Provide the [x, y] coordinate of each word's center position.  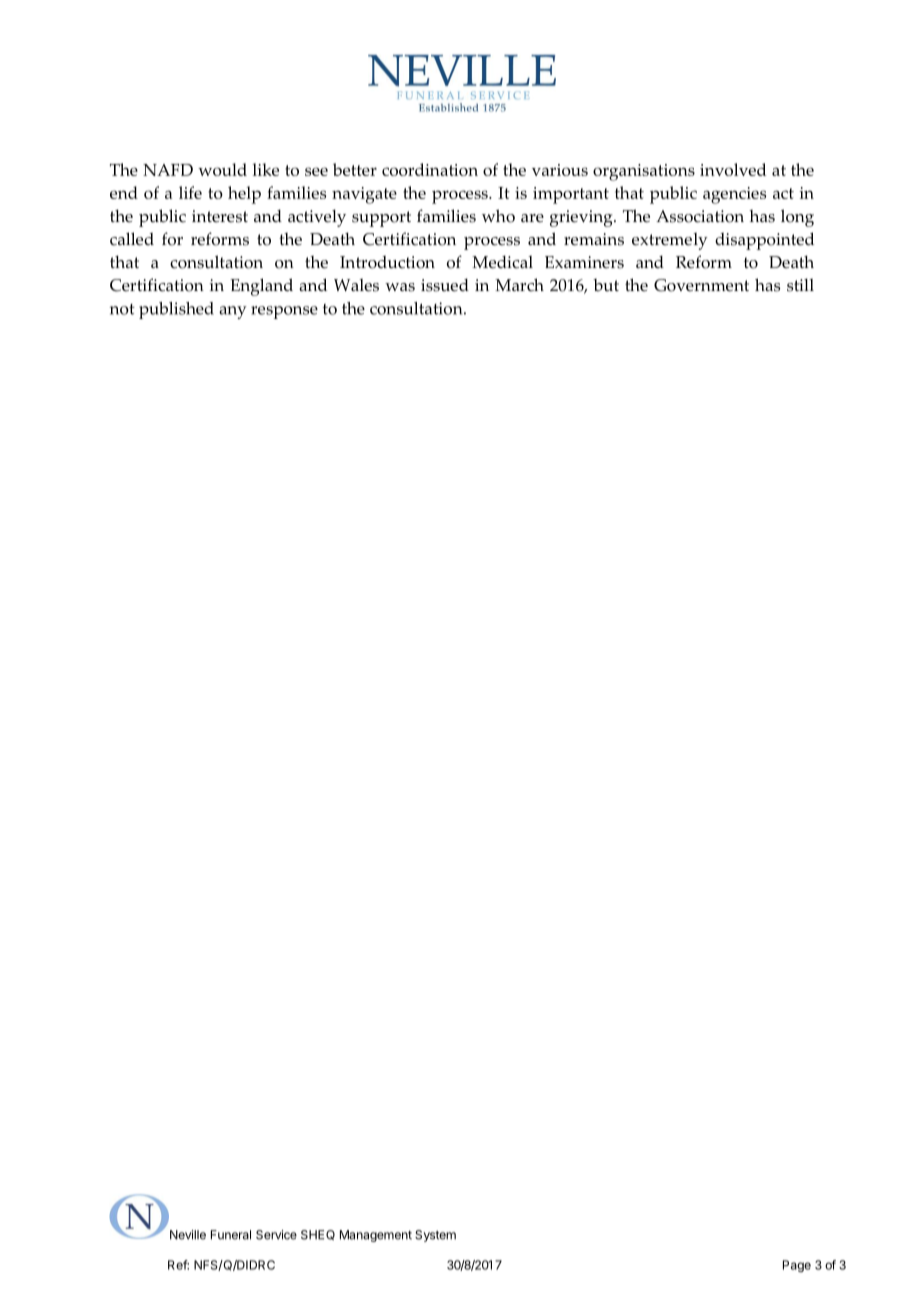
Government [701, 285]
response [284, 312]
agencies [734, 195]
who [498, 216]
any [233, 312]
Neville [188, 1235]
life [190, 192]
